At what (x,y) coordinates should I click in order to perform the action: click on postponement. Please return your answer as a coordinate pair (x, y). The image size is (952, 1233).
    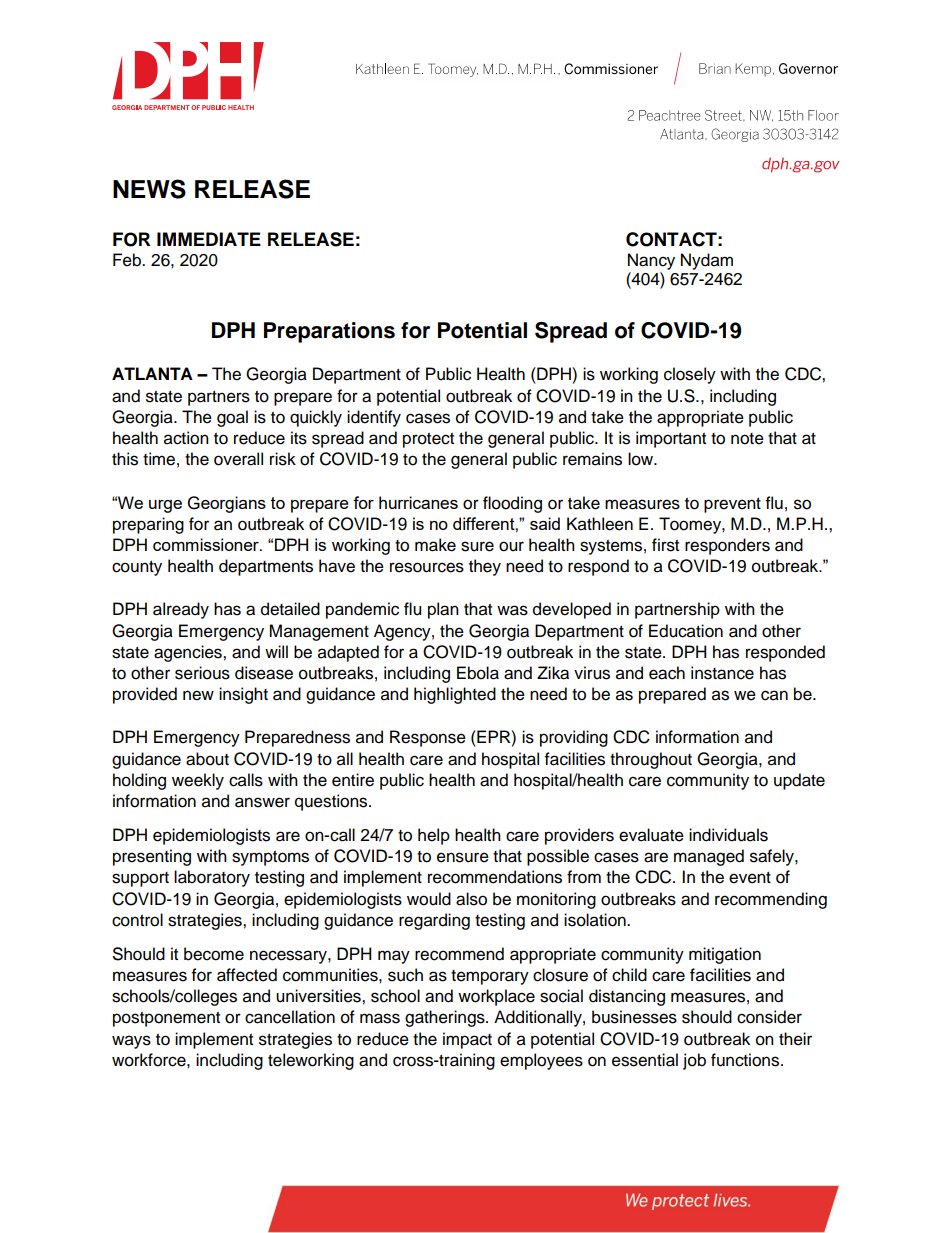
    Looking at the image, I should click on (166, 1019).
